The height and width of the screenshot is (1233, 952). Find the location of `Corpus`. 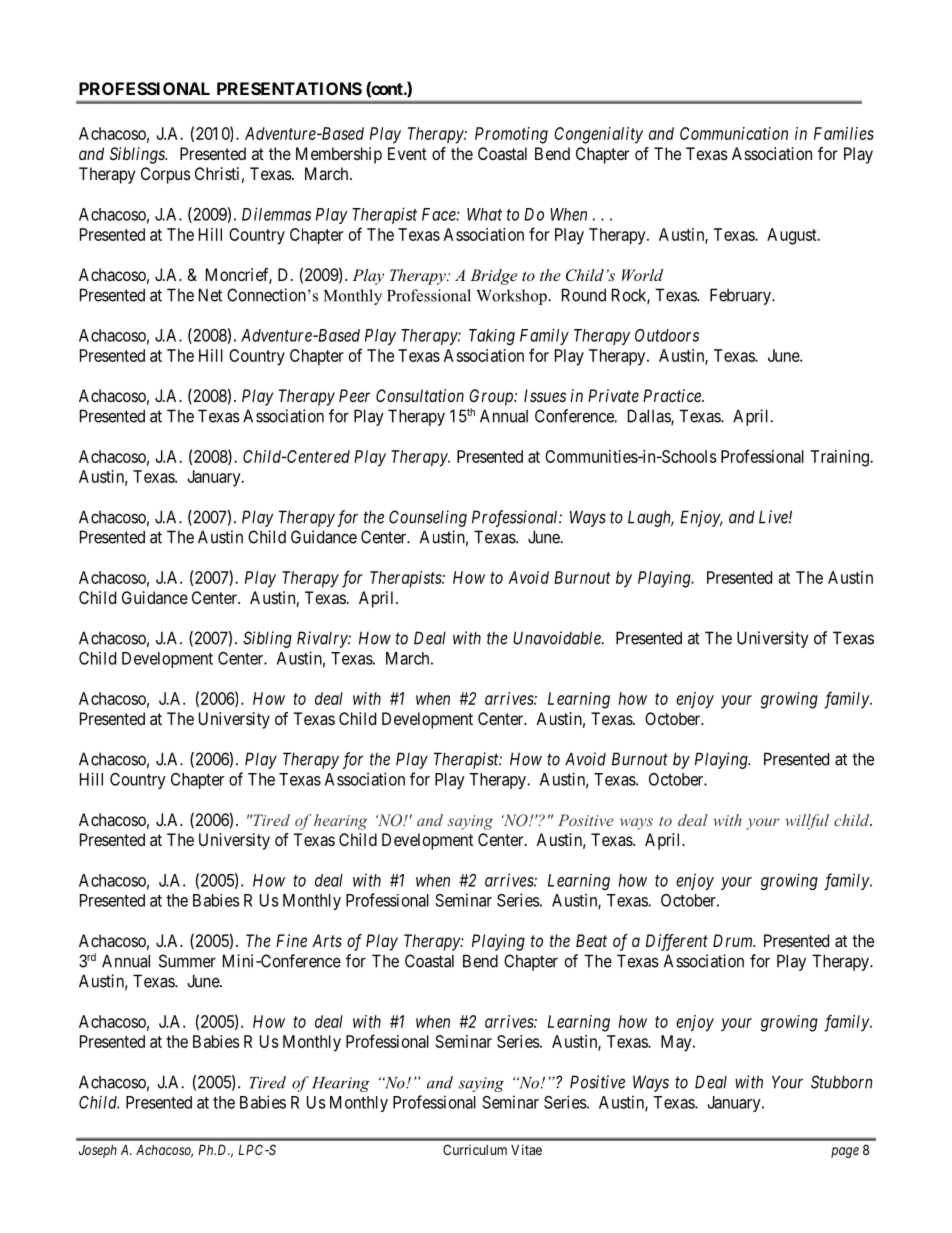

Corpus is located at coordinates (166, 175).
